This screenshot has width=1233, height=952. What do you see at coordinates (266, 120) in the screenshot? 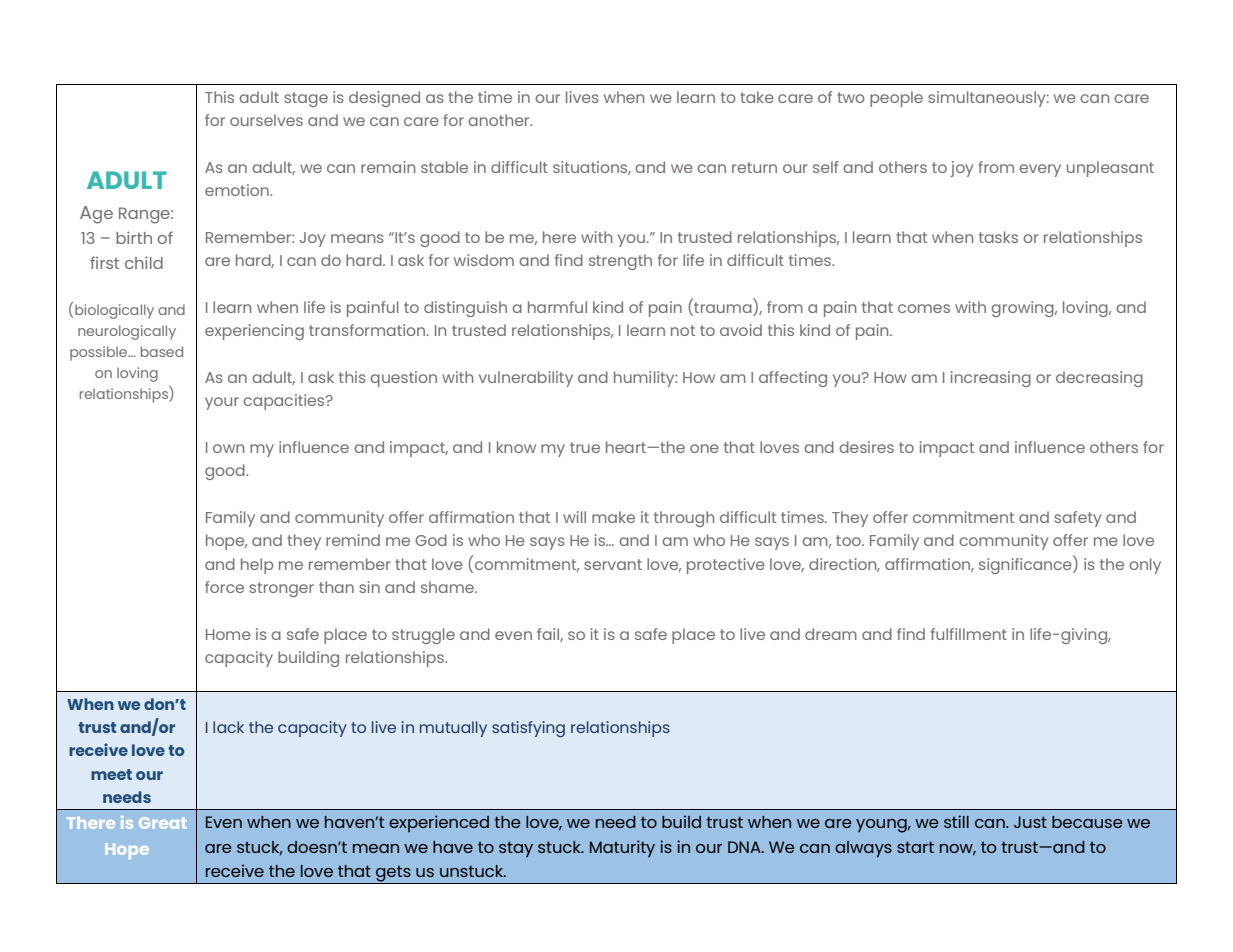
I see `ourselves` at bounding box center [266, 120].
